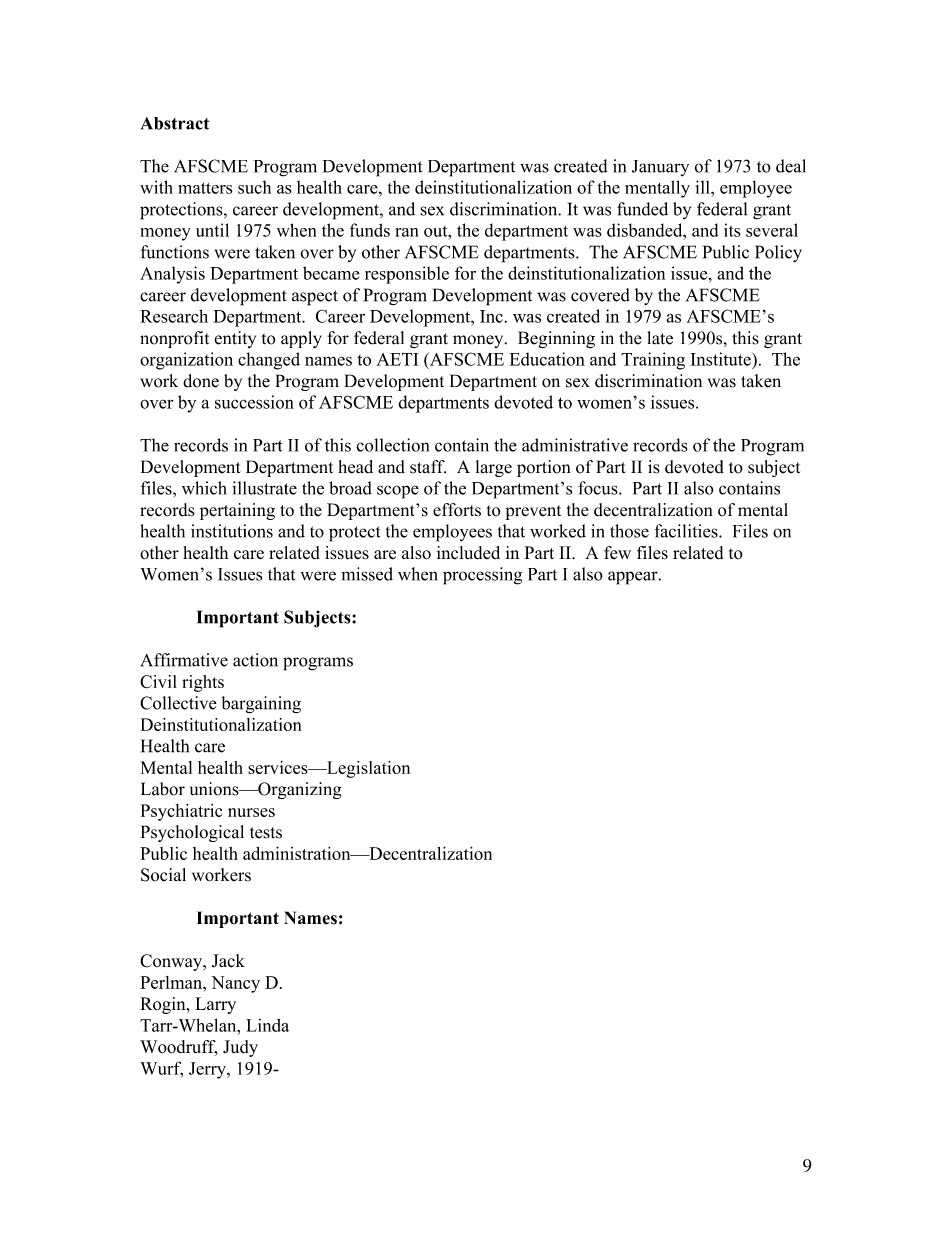 The height and width of the page is (1233, 952). I want to click on processing, so click(482, 576).
